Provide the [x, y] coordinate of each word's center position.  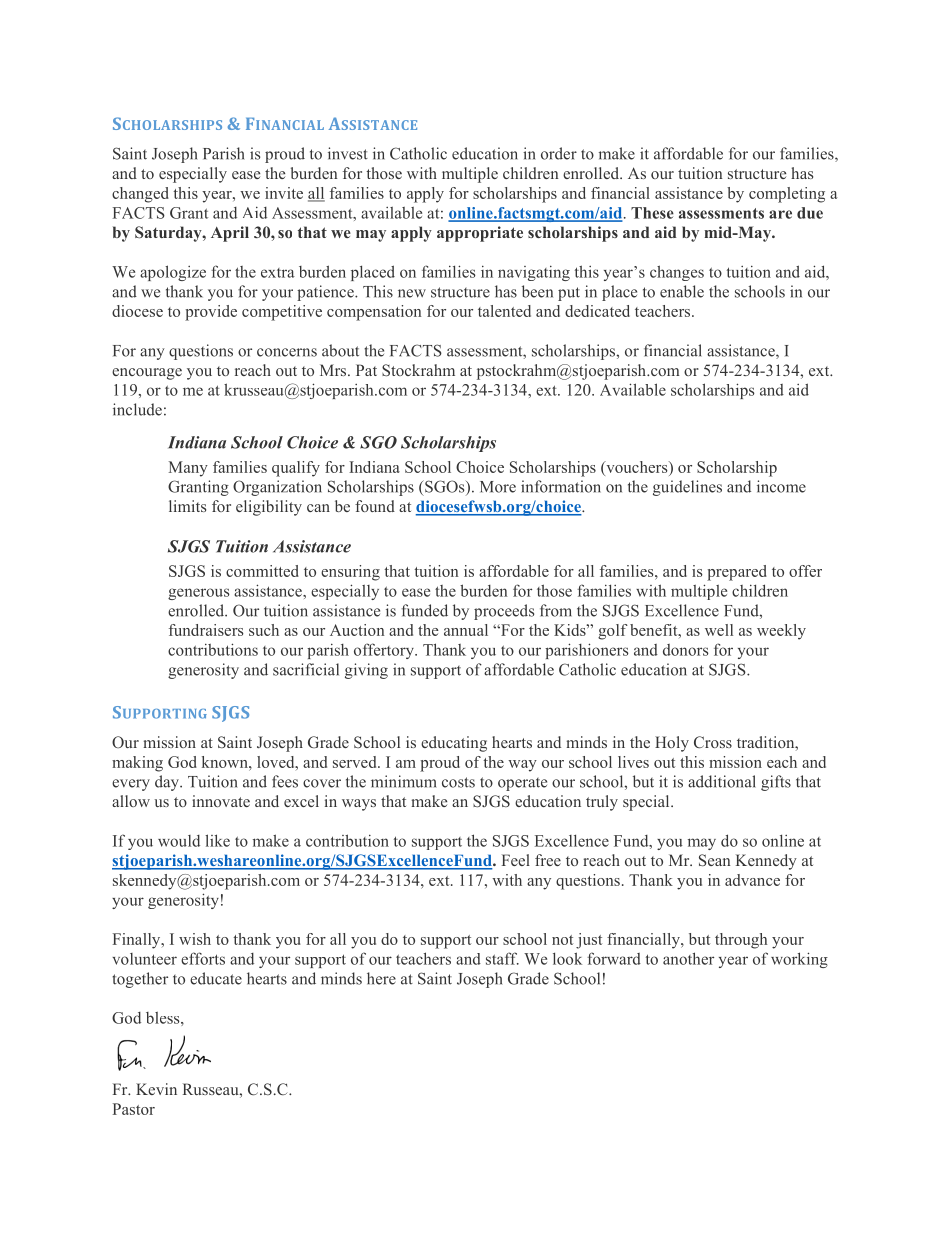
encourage [147, 374]
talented [504, 311]
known [226, 762]
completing [787, 195]
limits [187, 506]
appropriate [480, 234]
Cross [713, 742]
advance [752, 880]
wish [195, 939]
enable [682, 291]
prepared [737, 573]
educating [454, 744]
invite [284, 193]
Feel [516, 860]
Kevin [156, 1089]
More [498, 487]
